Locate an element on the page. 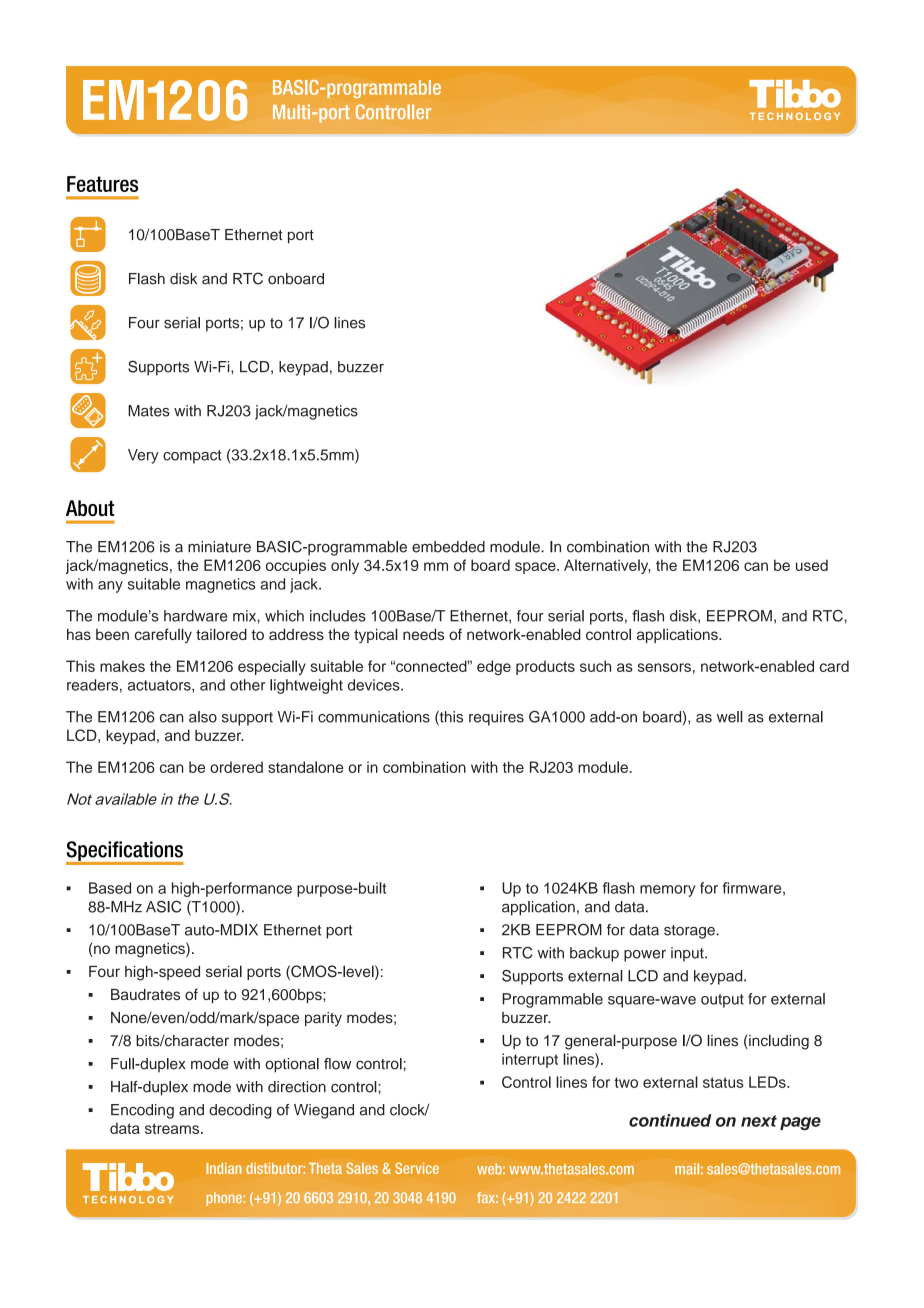 This document has height=1308, width=924. edge is located at coordinates (494, 667).
